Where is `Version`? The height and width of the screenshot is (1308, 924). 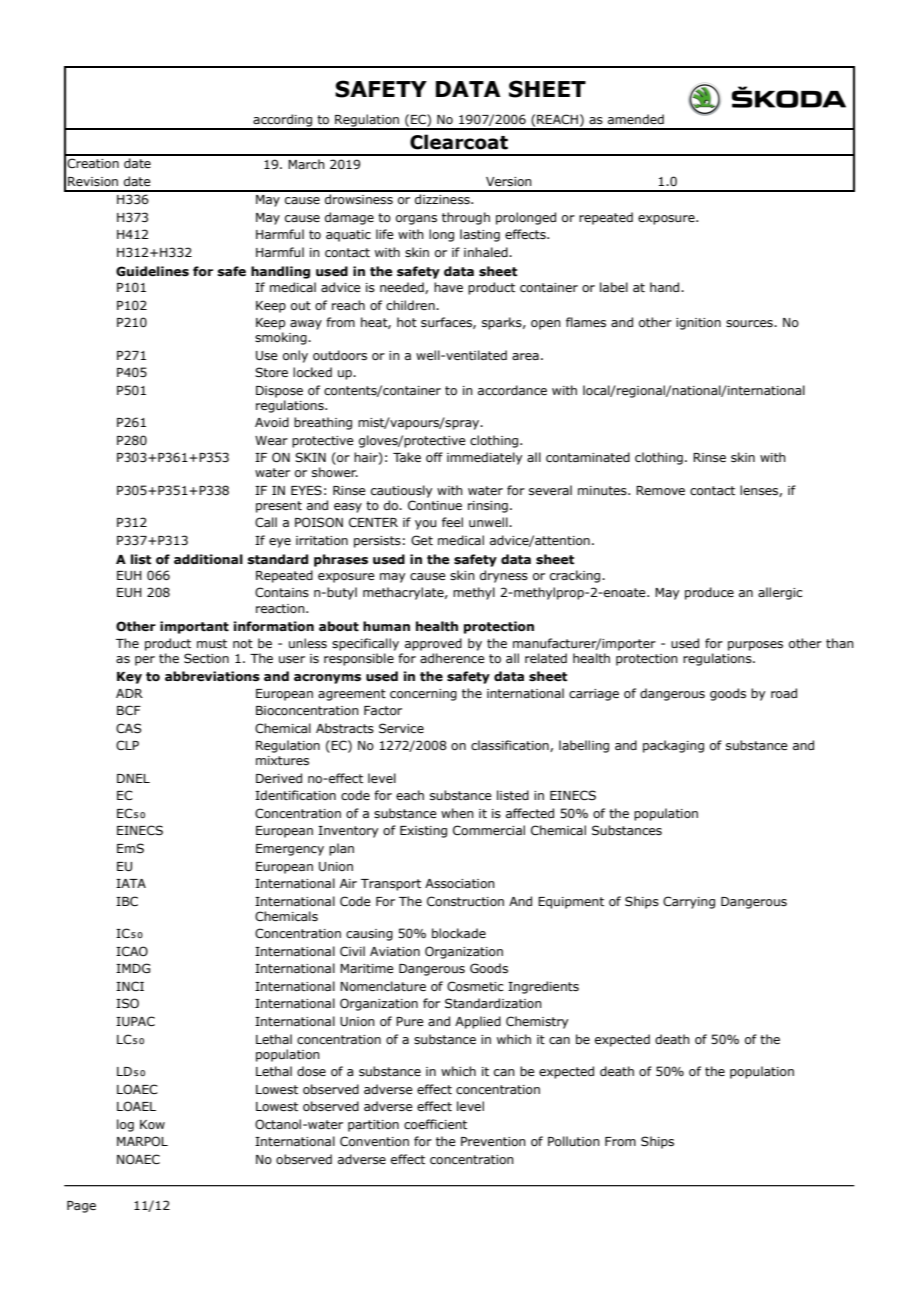
Version is located at coordinates (509, 181).
